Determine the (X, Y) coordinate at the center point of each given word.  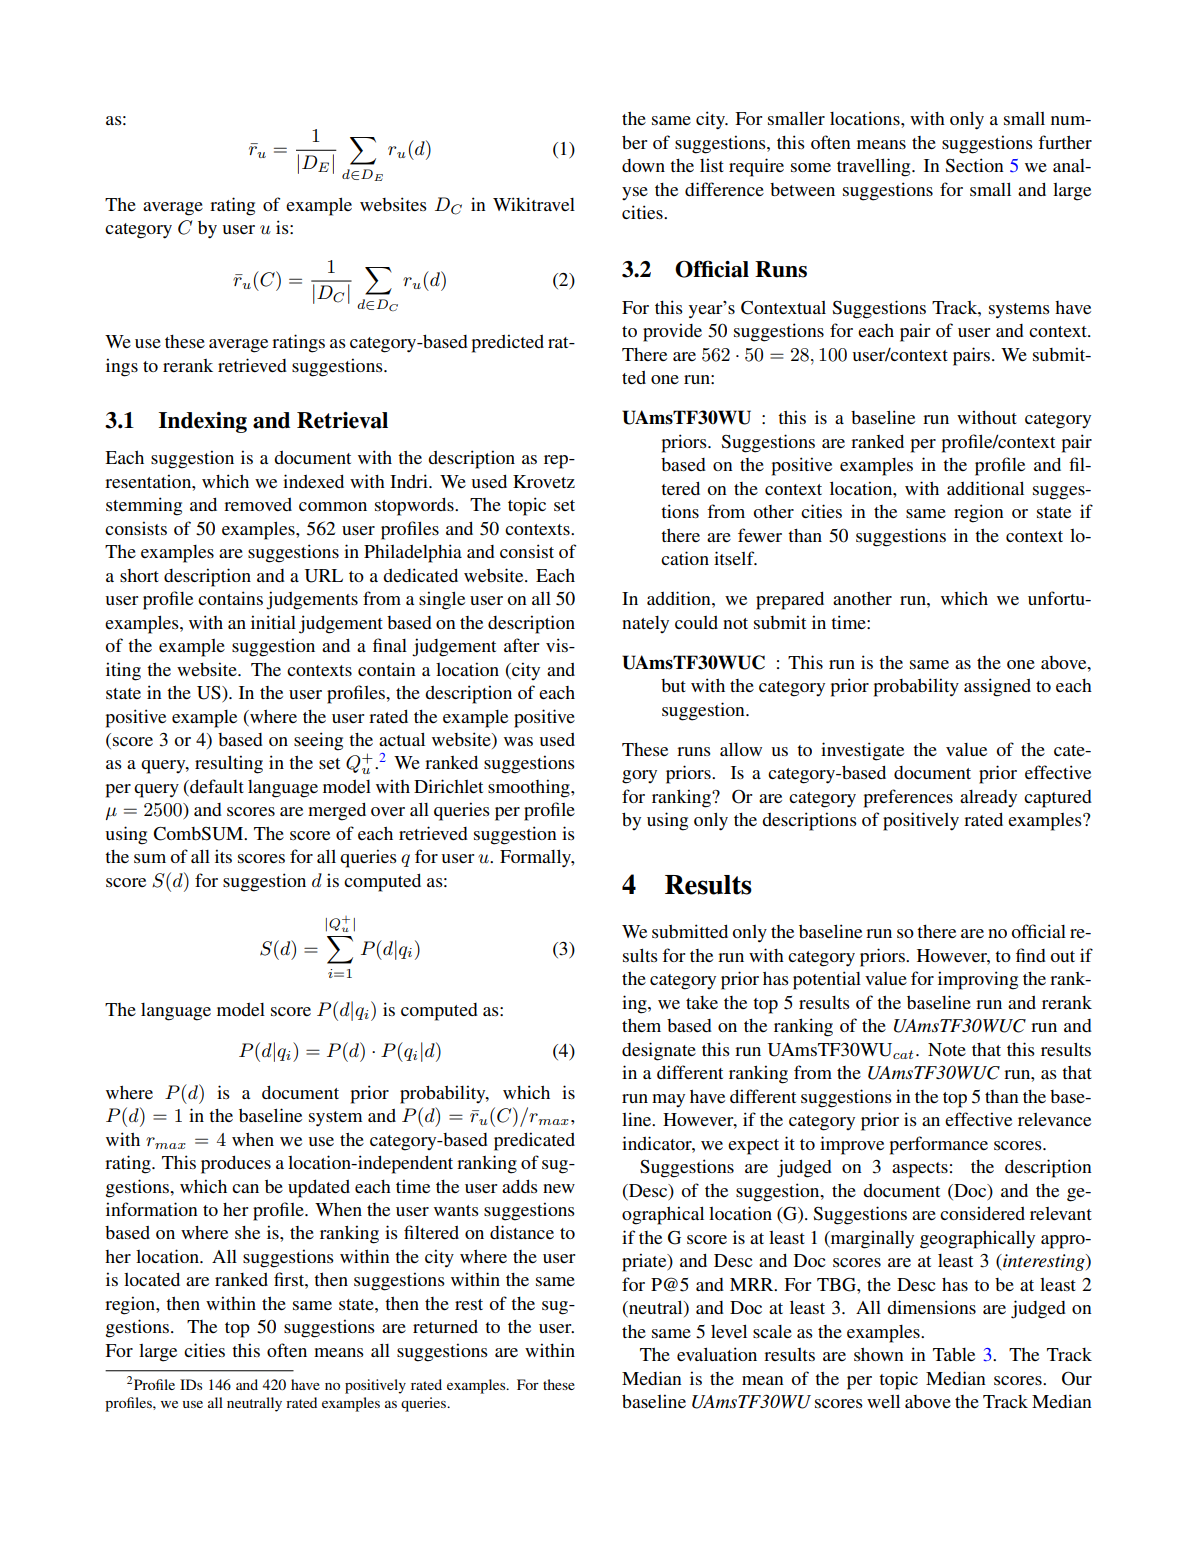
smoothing (530, 788)
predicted (508, 343)
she (247, 1232)
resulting (229, 764)
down (643, 165)
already (988, 798)
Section (975, 165)
